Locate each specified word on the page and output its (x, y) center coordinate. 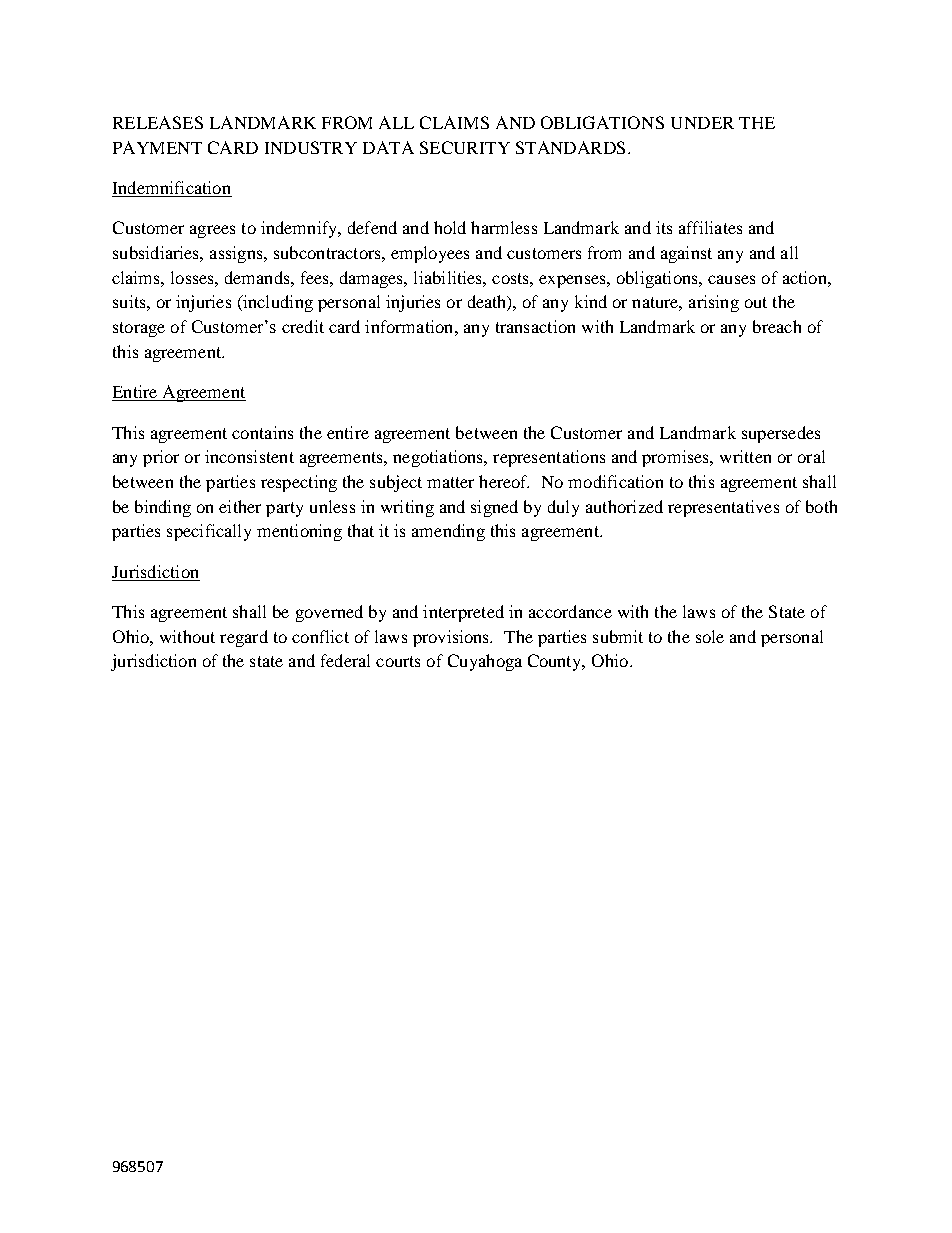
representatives (723, 508)
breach (777, 326)
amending (448, 532)
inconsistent (249, 456)
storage (139, 329)
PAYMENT (157, 147)
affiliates (710, 227)
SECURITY (465, 147)
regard (244, 638)
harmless (504, 227)
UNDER (702, 123)
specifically (209, 532)
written (745, 456)
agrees (212, 231)
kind (591, 301)
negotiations (439, 458)
